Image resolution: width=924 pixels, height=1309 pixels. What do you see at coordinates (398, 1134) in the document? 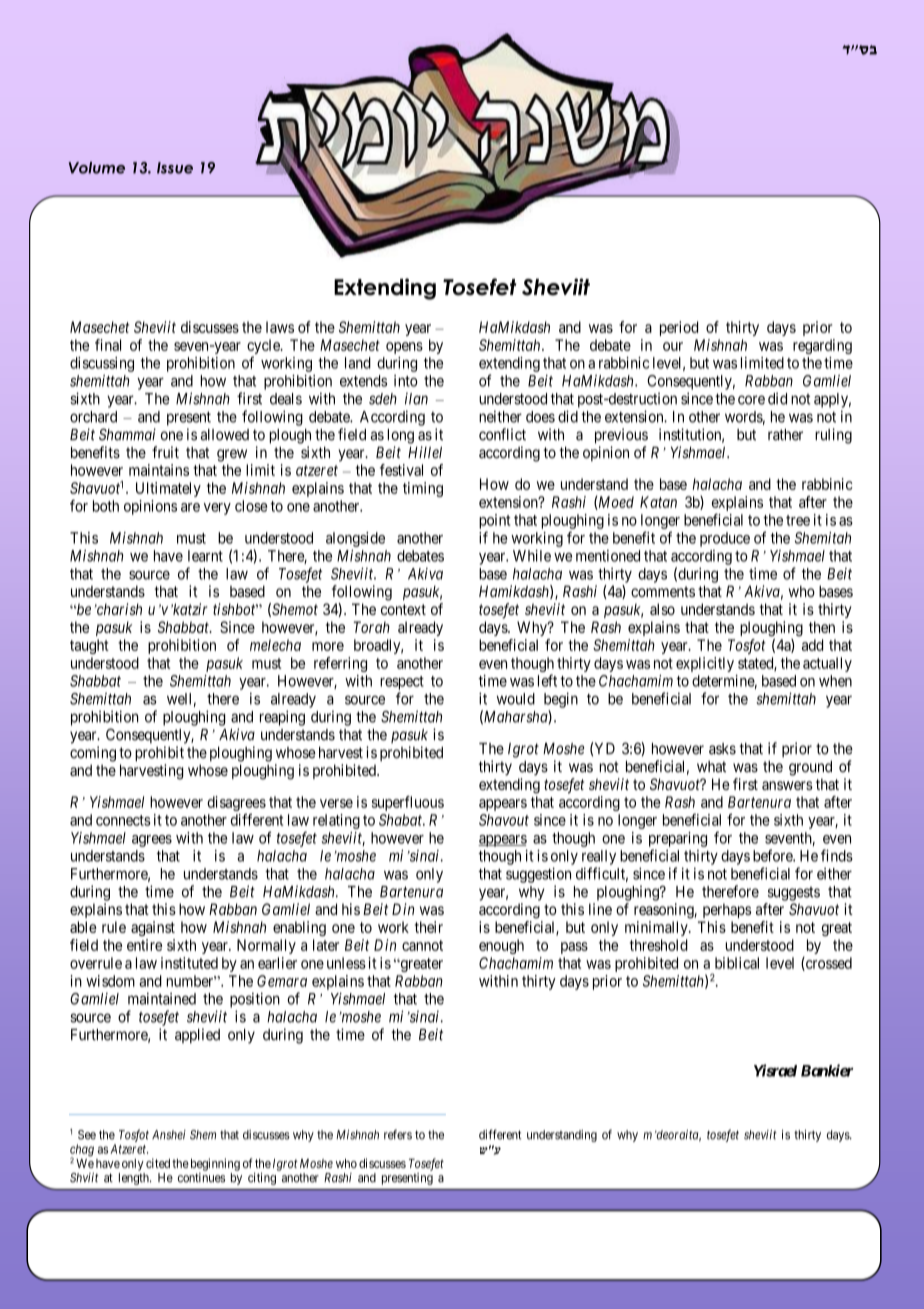
I see `refers` at bounding box center [398, 1134].
